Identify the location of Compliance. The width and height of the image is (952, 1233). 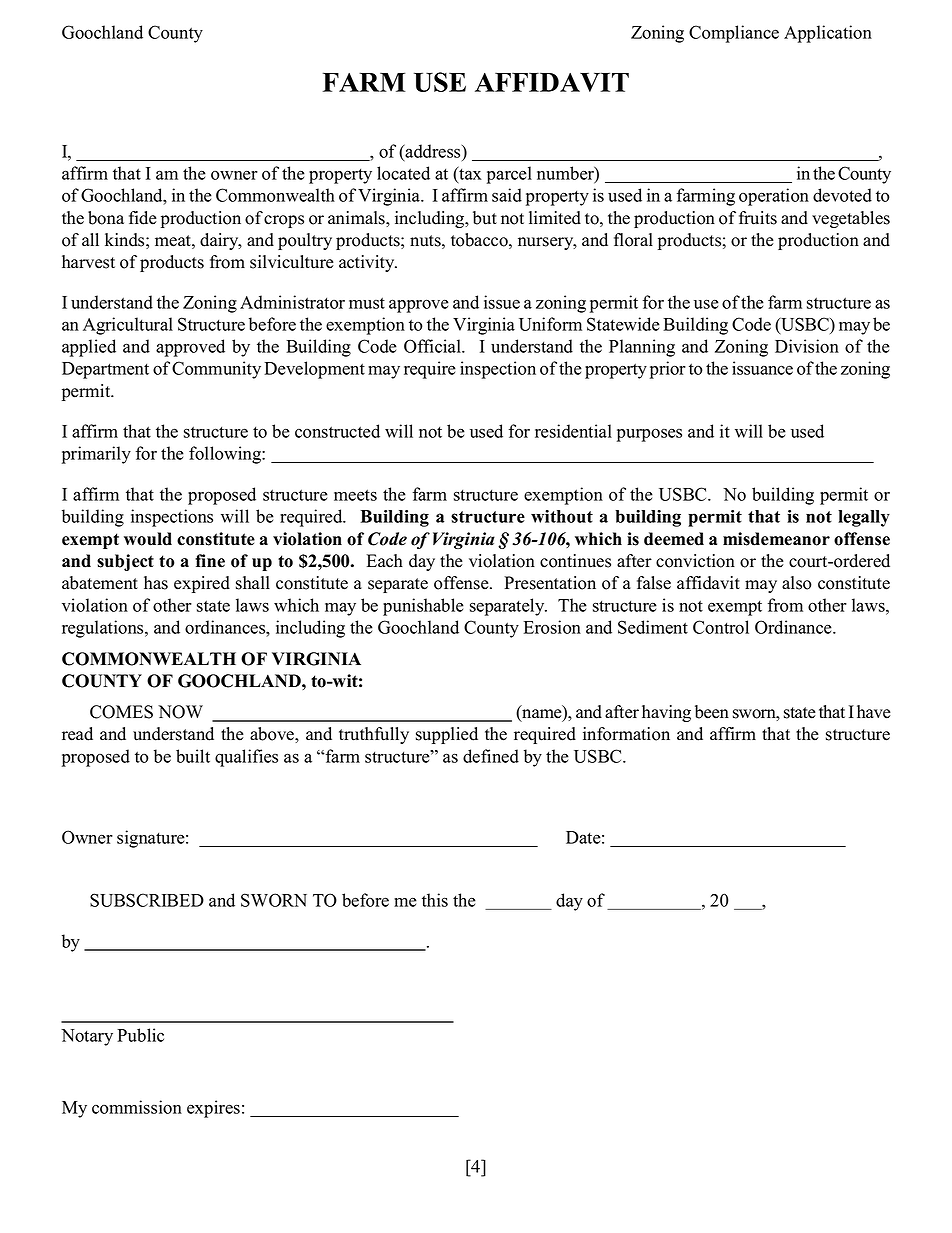
(734, 34).
